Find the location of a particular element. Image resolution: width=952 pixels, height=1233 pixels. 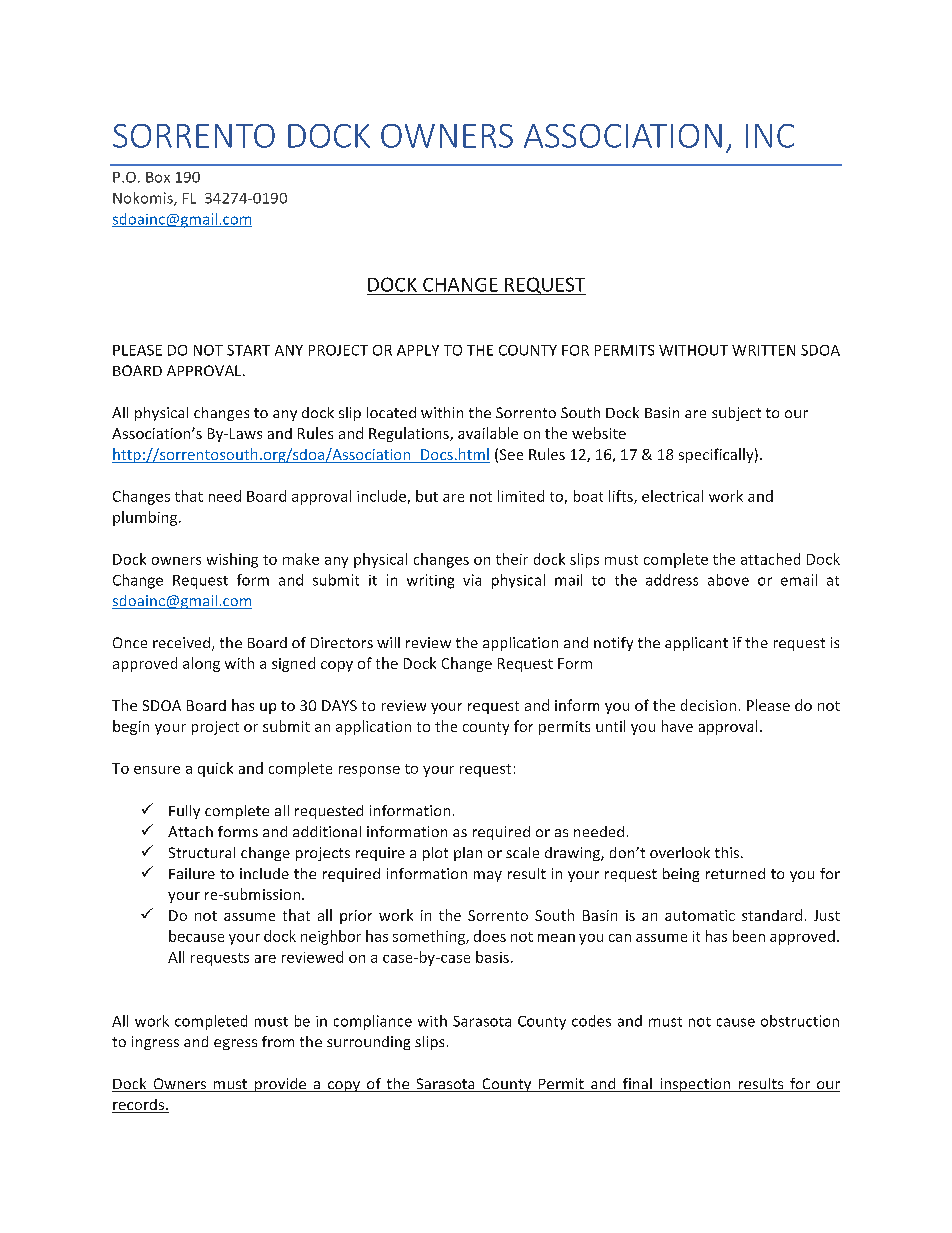

surrounding is located at coordinates (368, 1043).
